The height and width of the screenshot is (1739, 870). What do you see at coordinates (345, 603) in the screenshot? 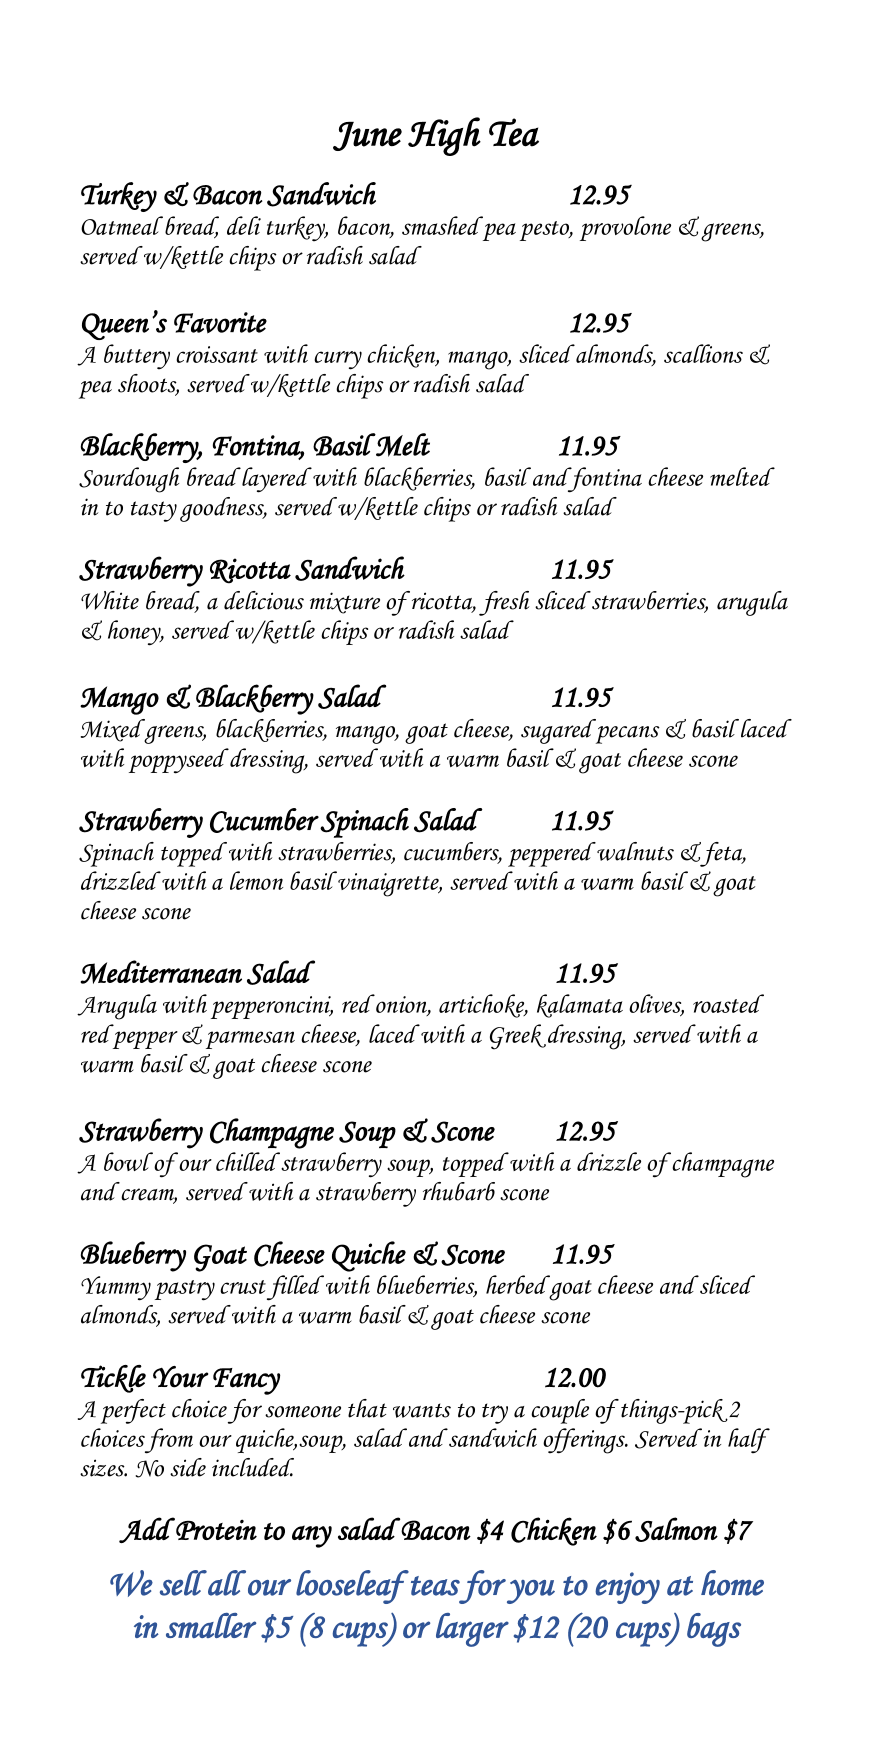
I see `mixture` at bounding box center [345, 603].
